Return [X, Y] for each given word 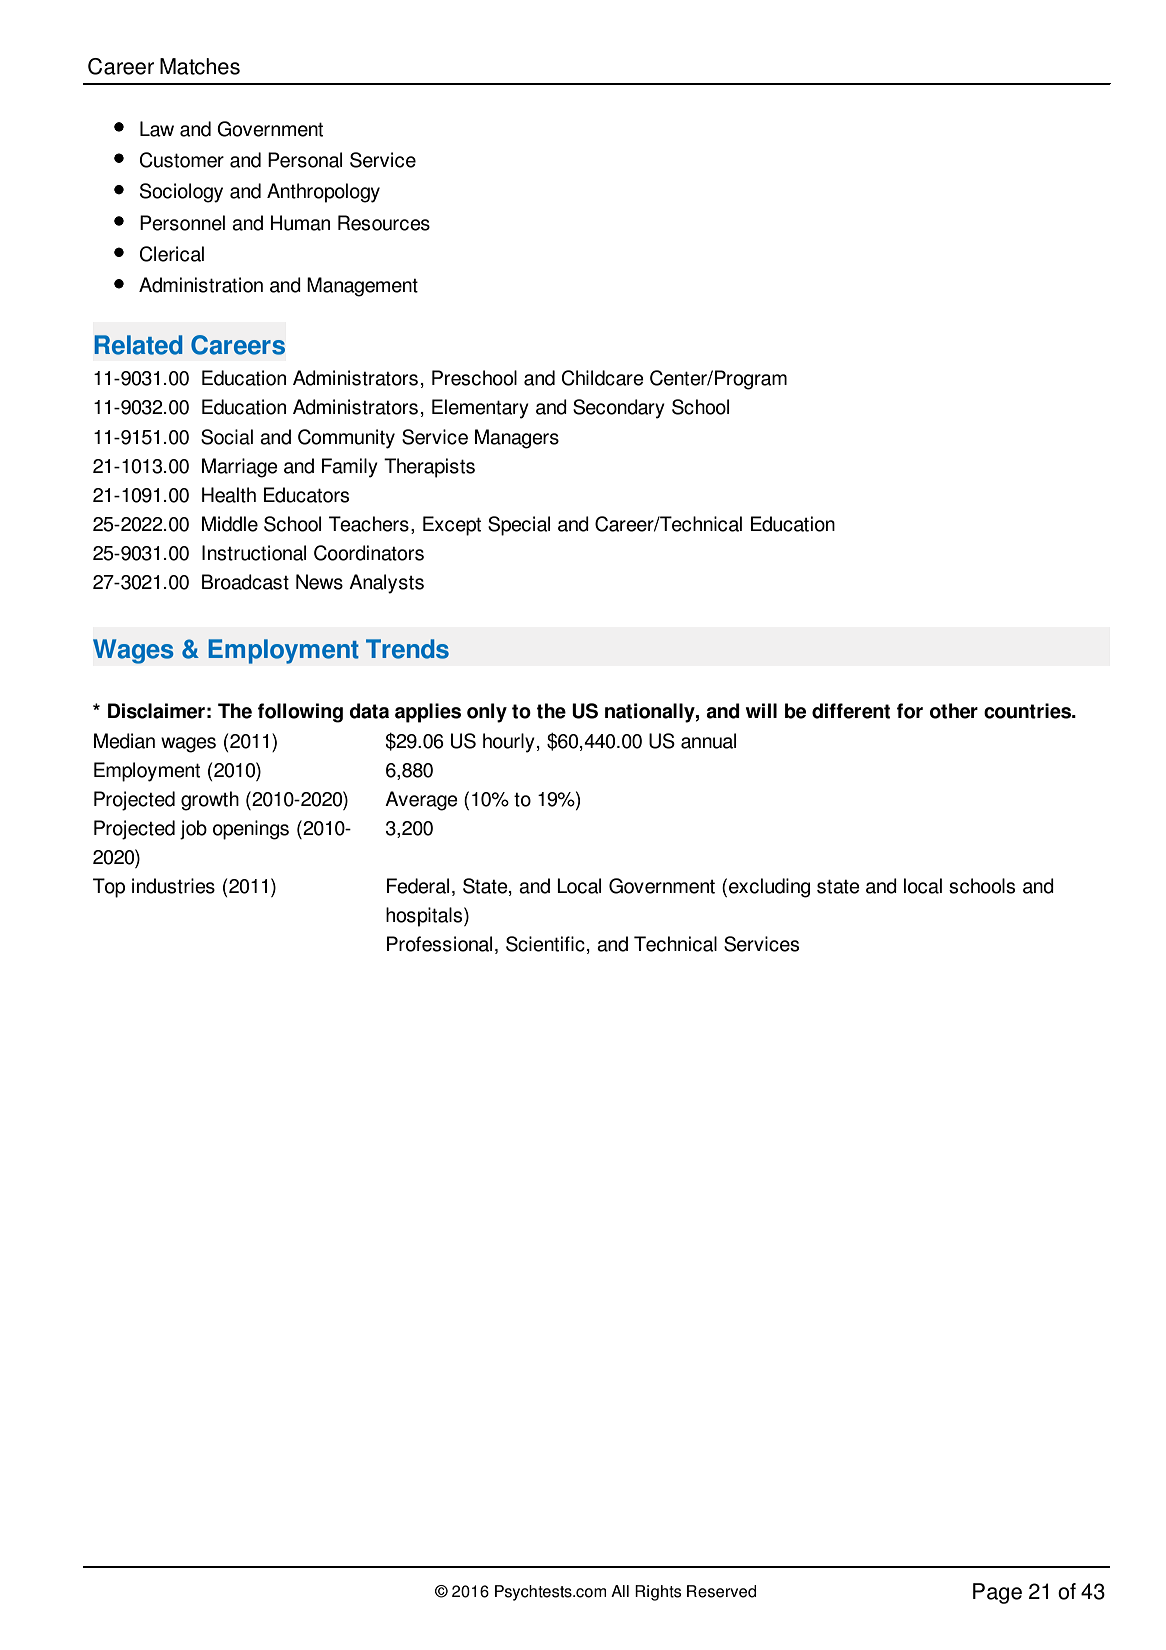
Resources [384, 223]
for [910, 711]
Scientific [545, 944]
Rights [658, 1593]
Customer [182, 160]
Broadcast [245, 582]
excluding [769, 888]
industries [173, 886]
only [487, 713]
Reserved [721, 1591]
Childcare [603, 378]
